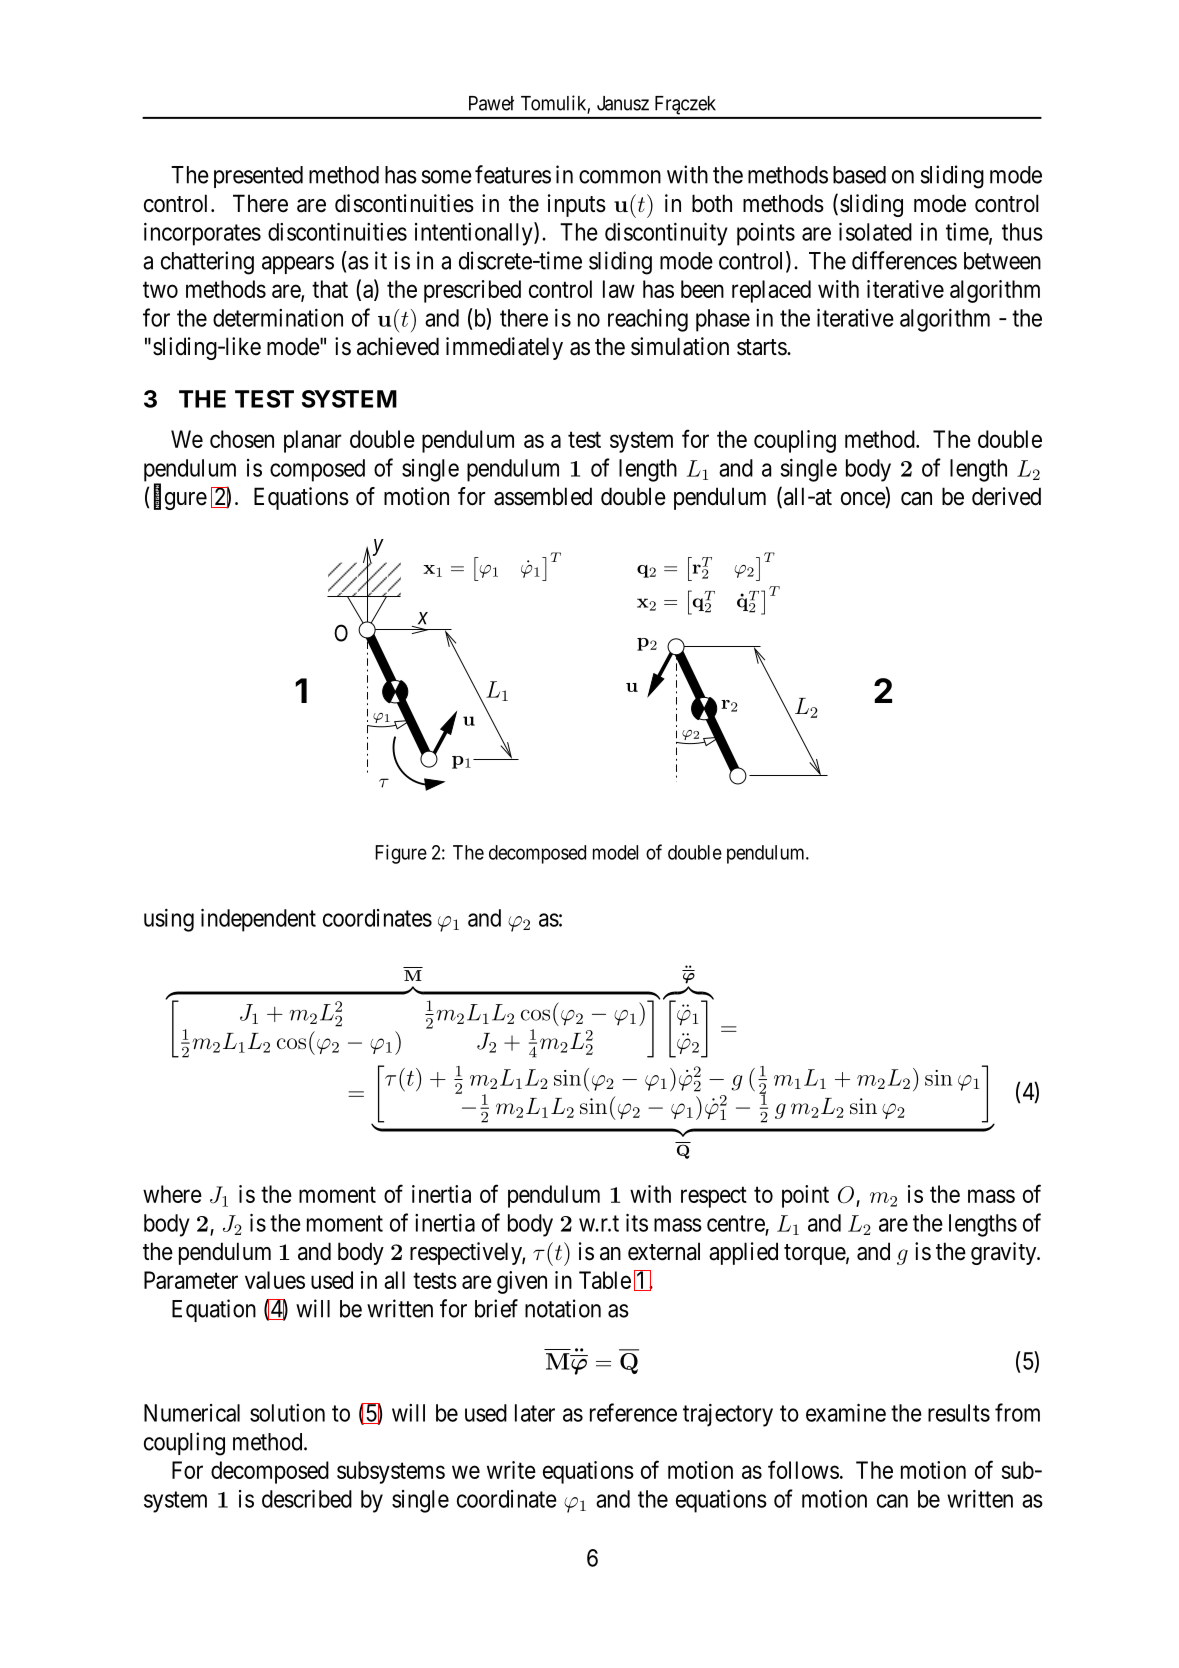  Describe the element at coordinates (242, 439) in the screenshot. I see `chosen` at that location.
